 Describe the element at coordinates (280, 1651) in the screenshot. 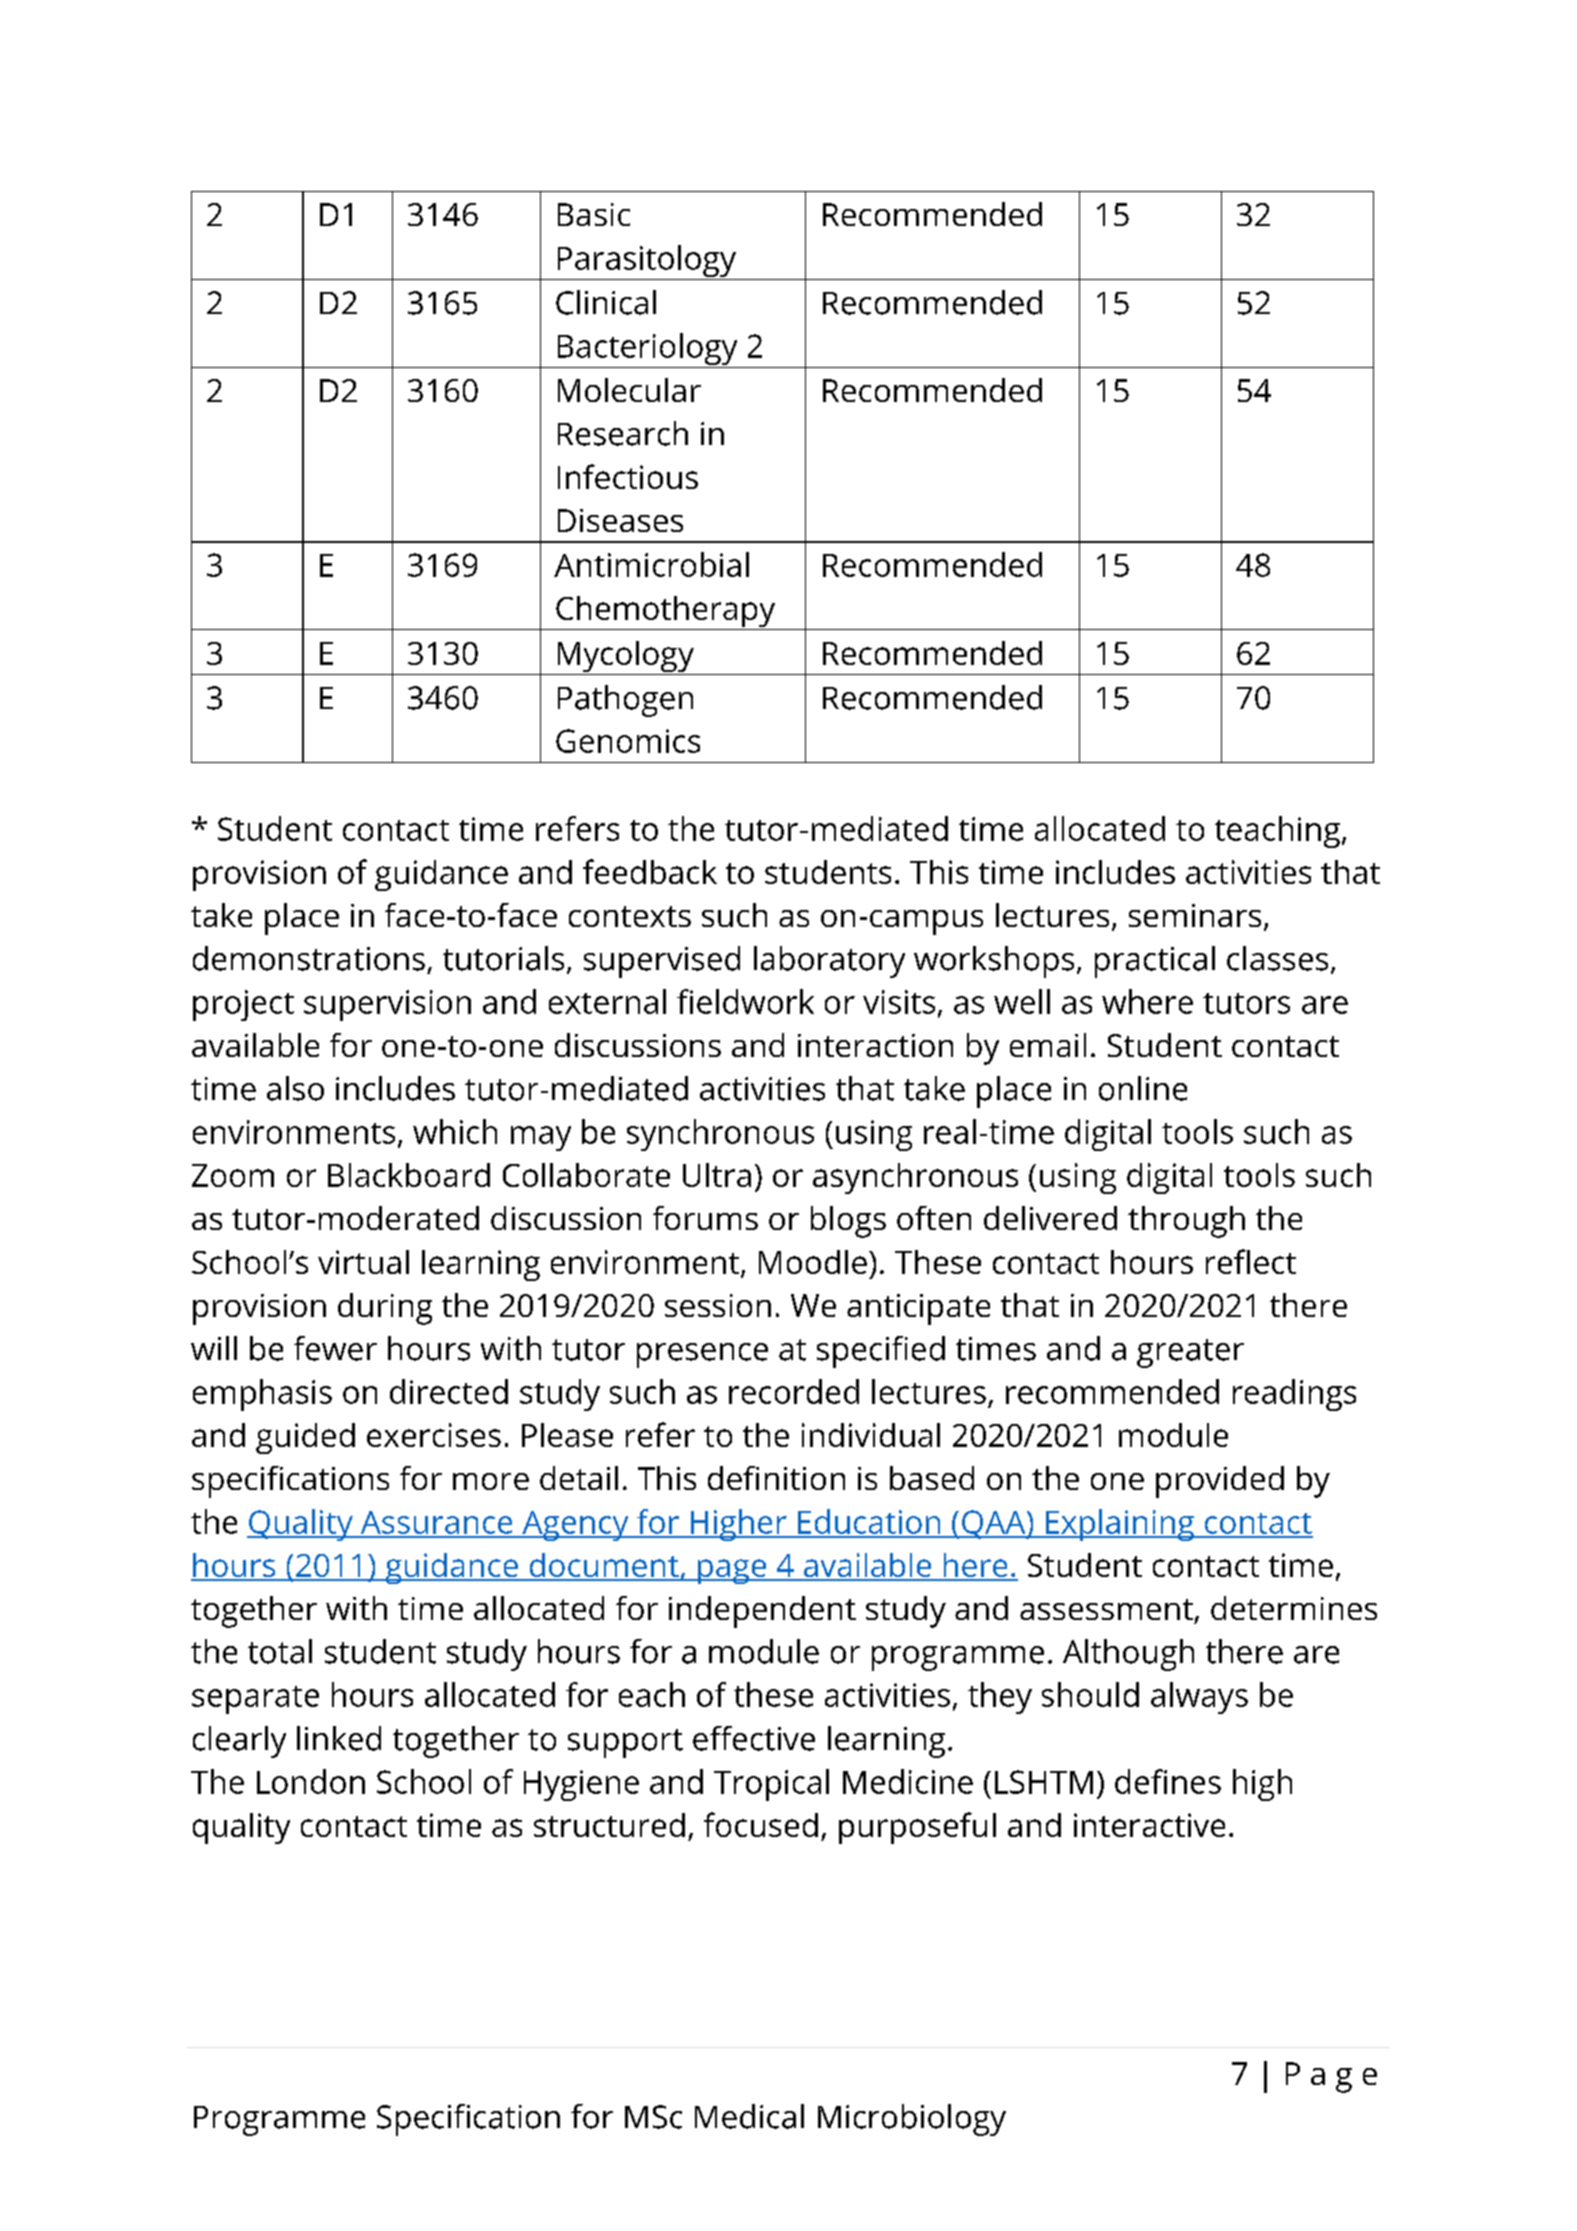

I see `total` at that location.
